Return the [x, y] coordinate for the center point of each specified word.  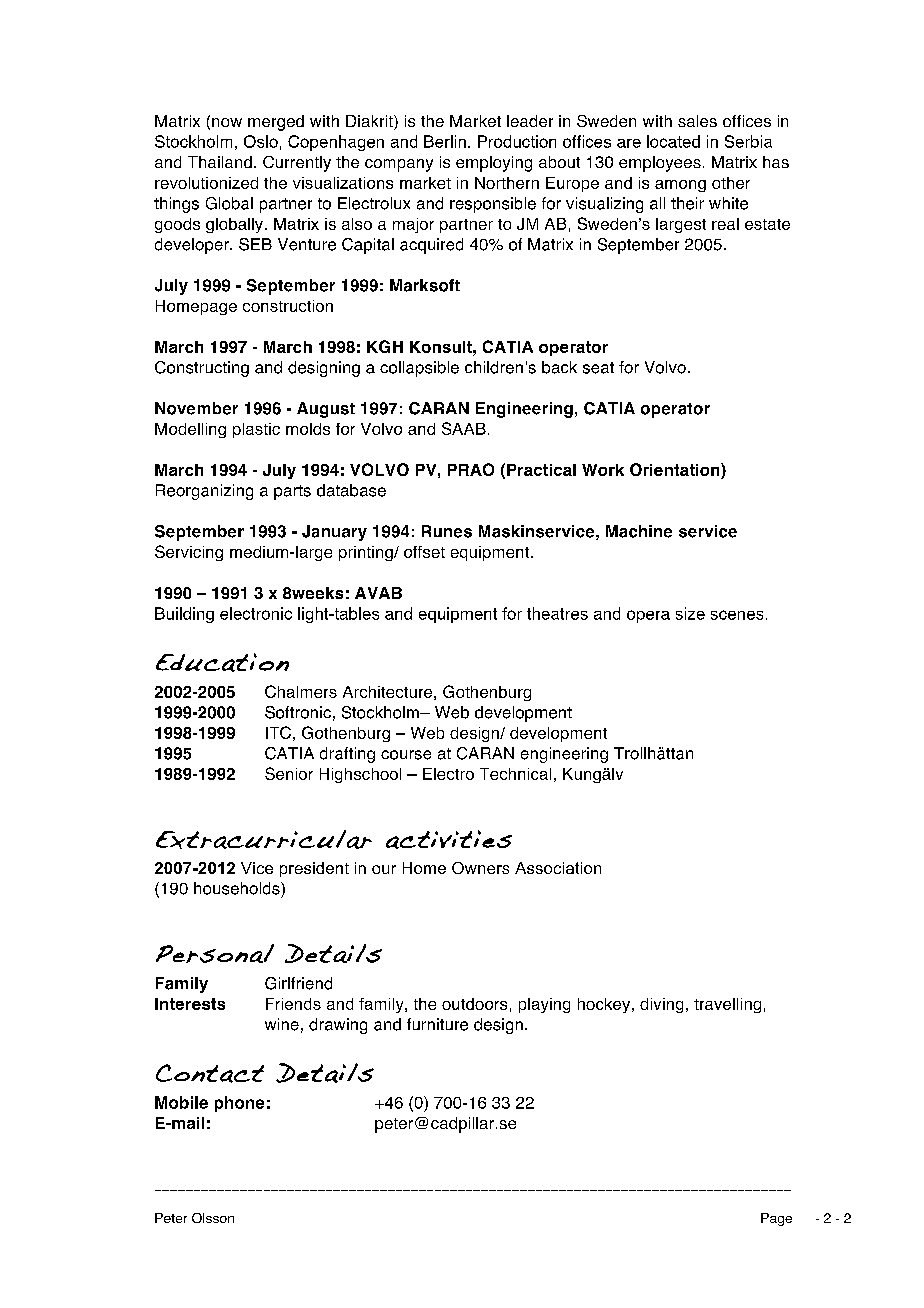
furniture [437, 1024]
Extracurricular [264, 839]
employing [494, 164]
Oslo [261, 141]
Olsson [213, 1218]
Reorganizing [204, 492]
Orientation [676, 471]
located [673, 141]
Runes [447, 531]
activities [449, 839]
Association [558, 868]
